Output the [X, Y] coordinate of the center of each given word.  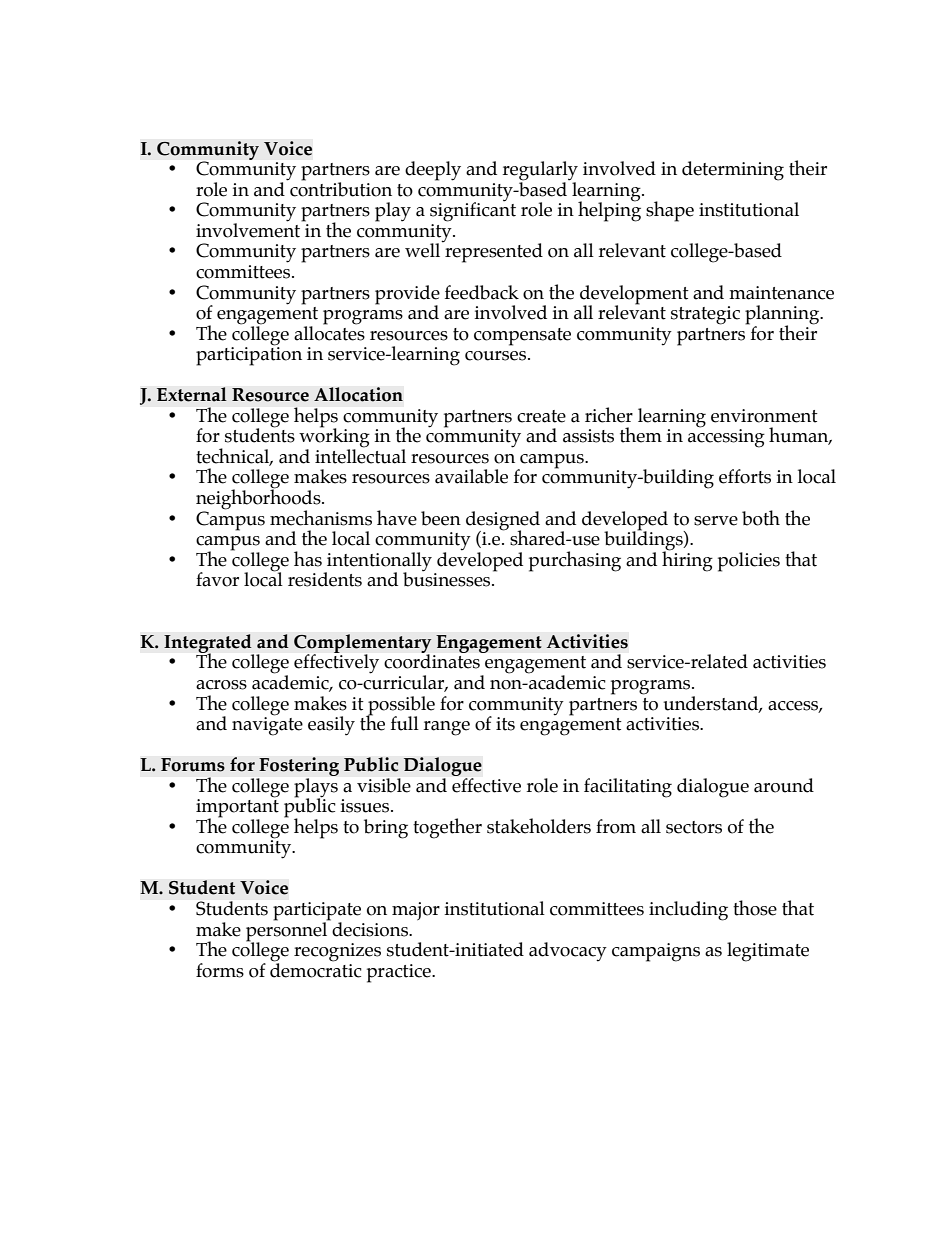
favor [217, 579]
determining [733, 171]
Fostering [299, 766]
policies [749, 562]
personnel [288, 931]
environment [764, 416]
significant [473, 211]
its [505, 724]
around [784, 785]
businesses [448, 578]
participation [249, 355]
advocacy [568, 952]
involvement [249, 229]
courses [497, 356]
